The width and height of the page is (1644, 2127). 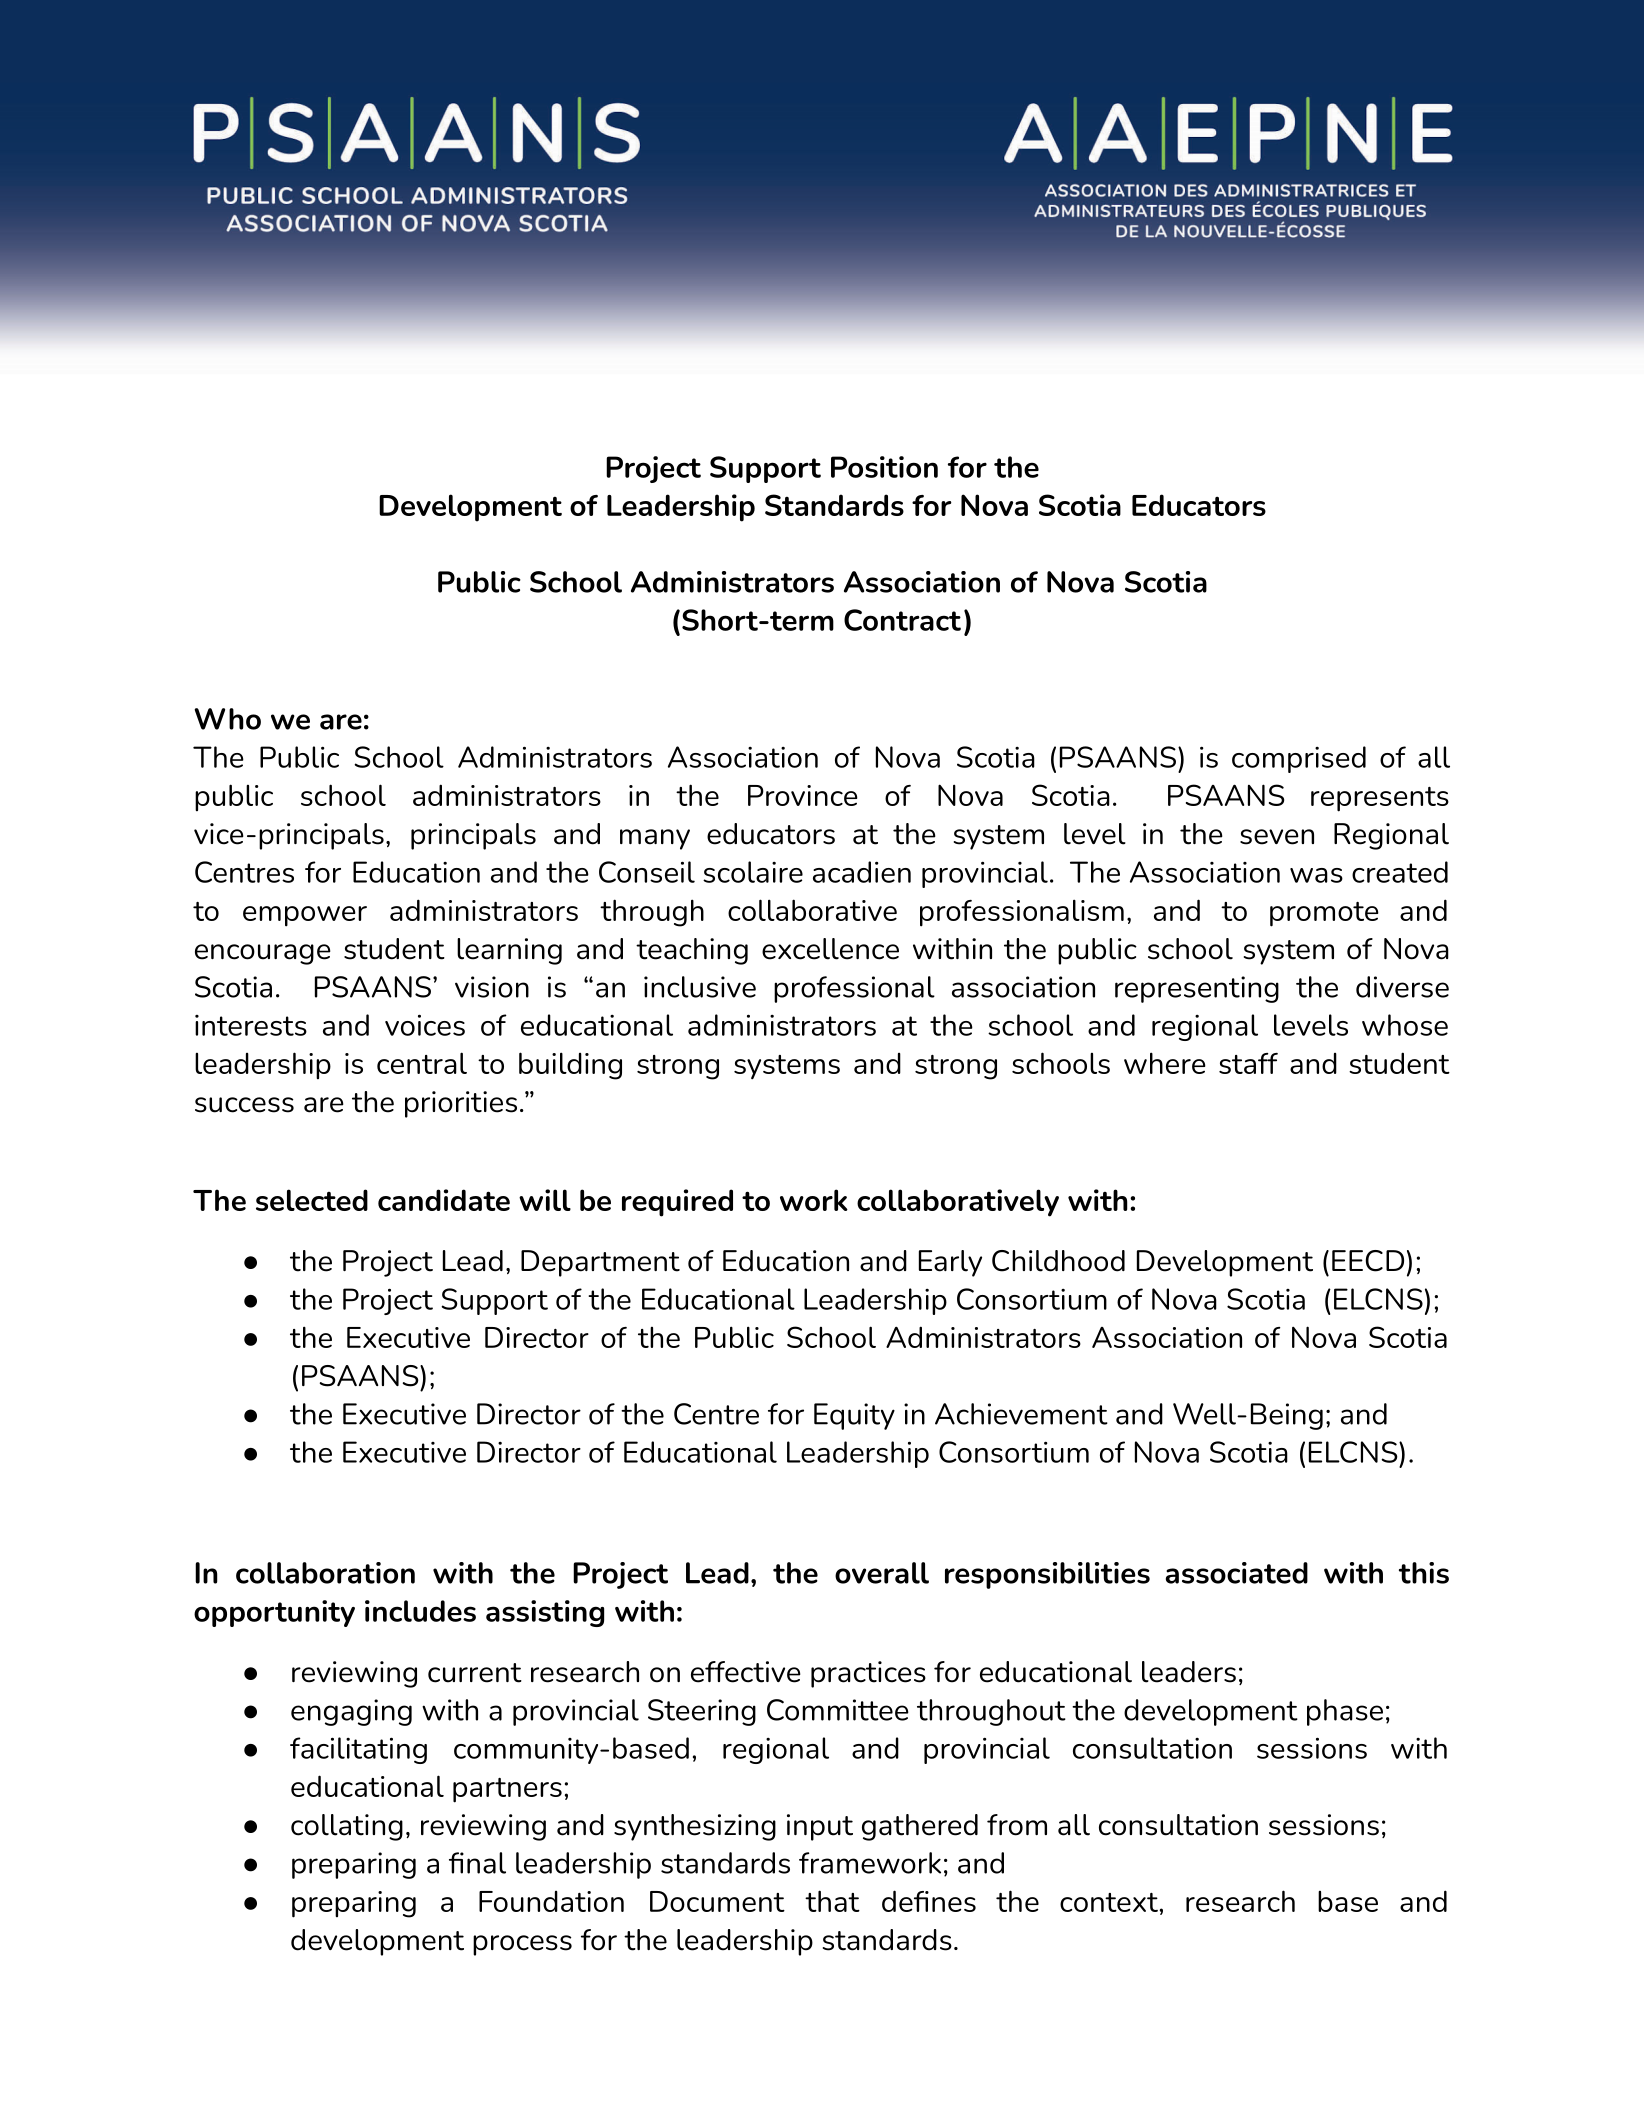 I want to click on context, so click(x=1109, y=1902).
